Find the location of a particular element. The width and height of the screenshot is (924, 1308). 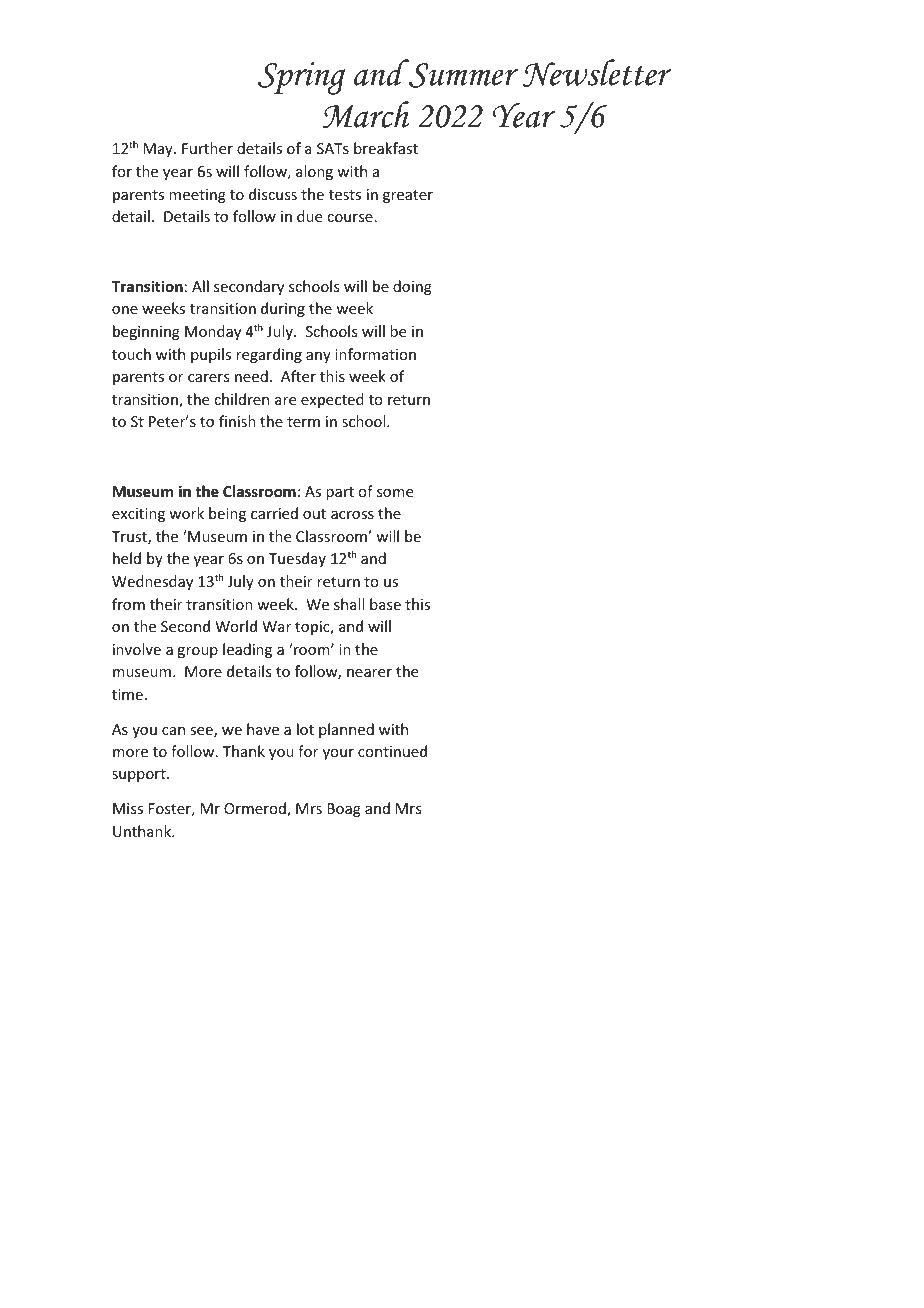

Newsletter is located at coordinates (597, 73).
